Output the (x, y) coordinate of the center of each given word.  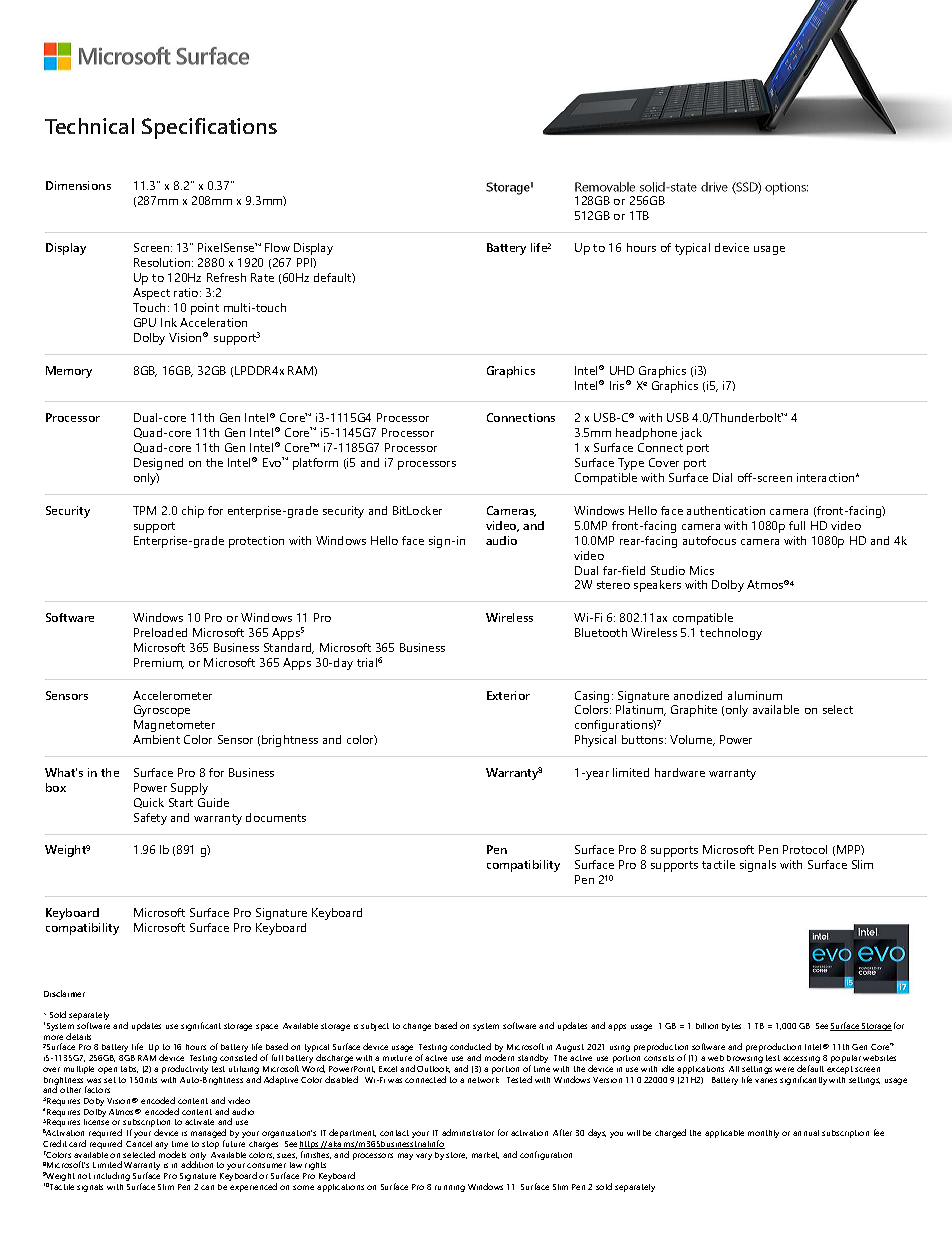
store (456, 1155)
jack (691, 434)
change (417, 1027)
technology (731, 634)
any (161, 1147)
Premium (159, 663)
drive (714, 187)
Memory (69, 372)
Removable (605, 187)
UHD (622, 370)
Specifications (209, 128)
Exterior (508, 695)
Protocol (805, 849)
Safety (150, 819)
